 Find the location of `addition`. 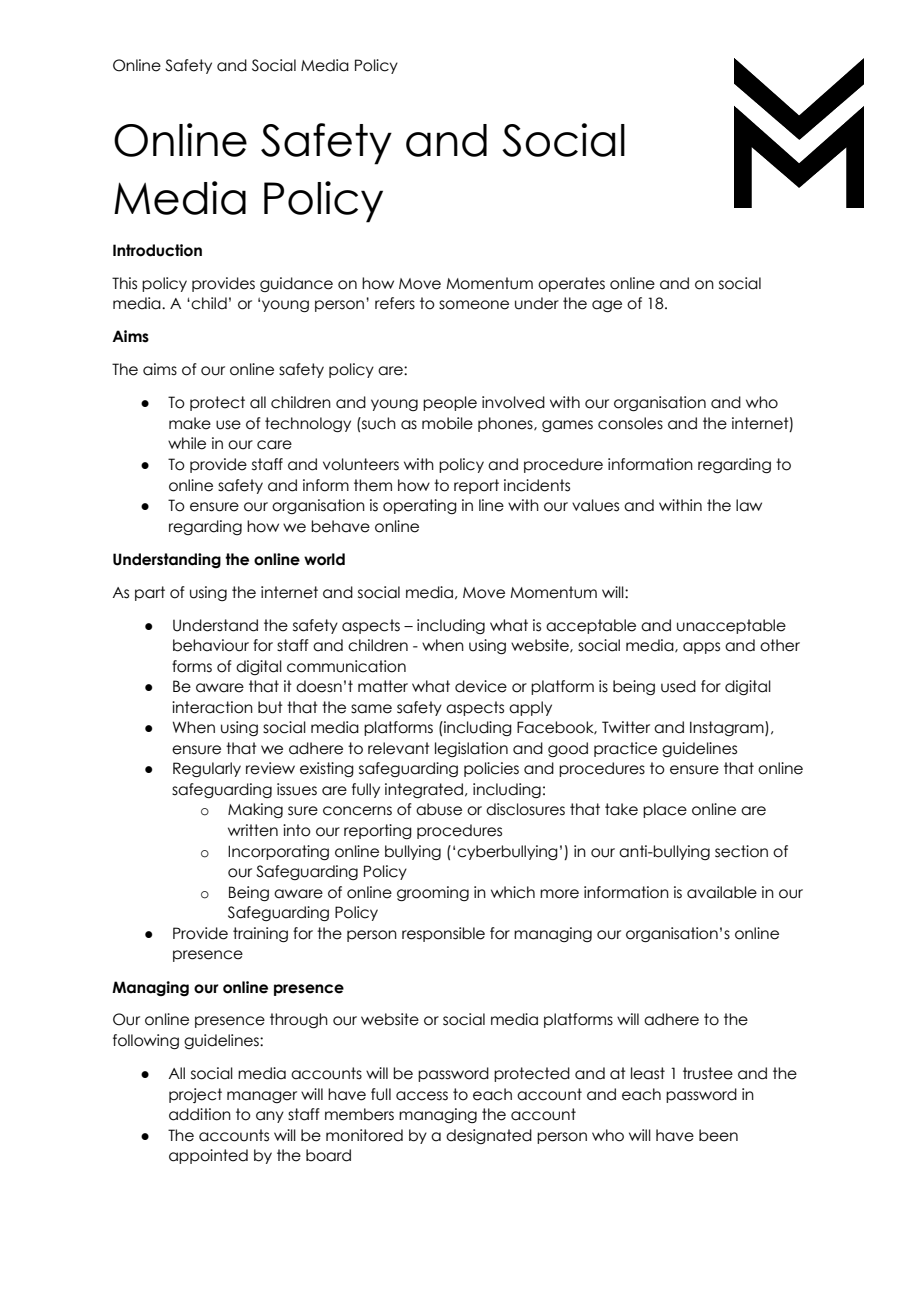

addition is located at coordinates (200, 1114).
